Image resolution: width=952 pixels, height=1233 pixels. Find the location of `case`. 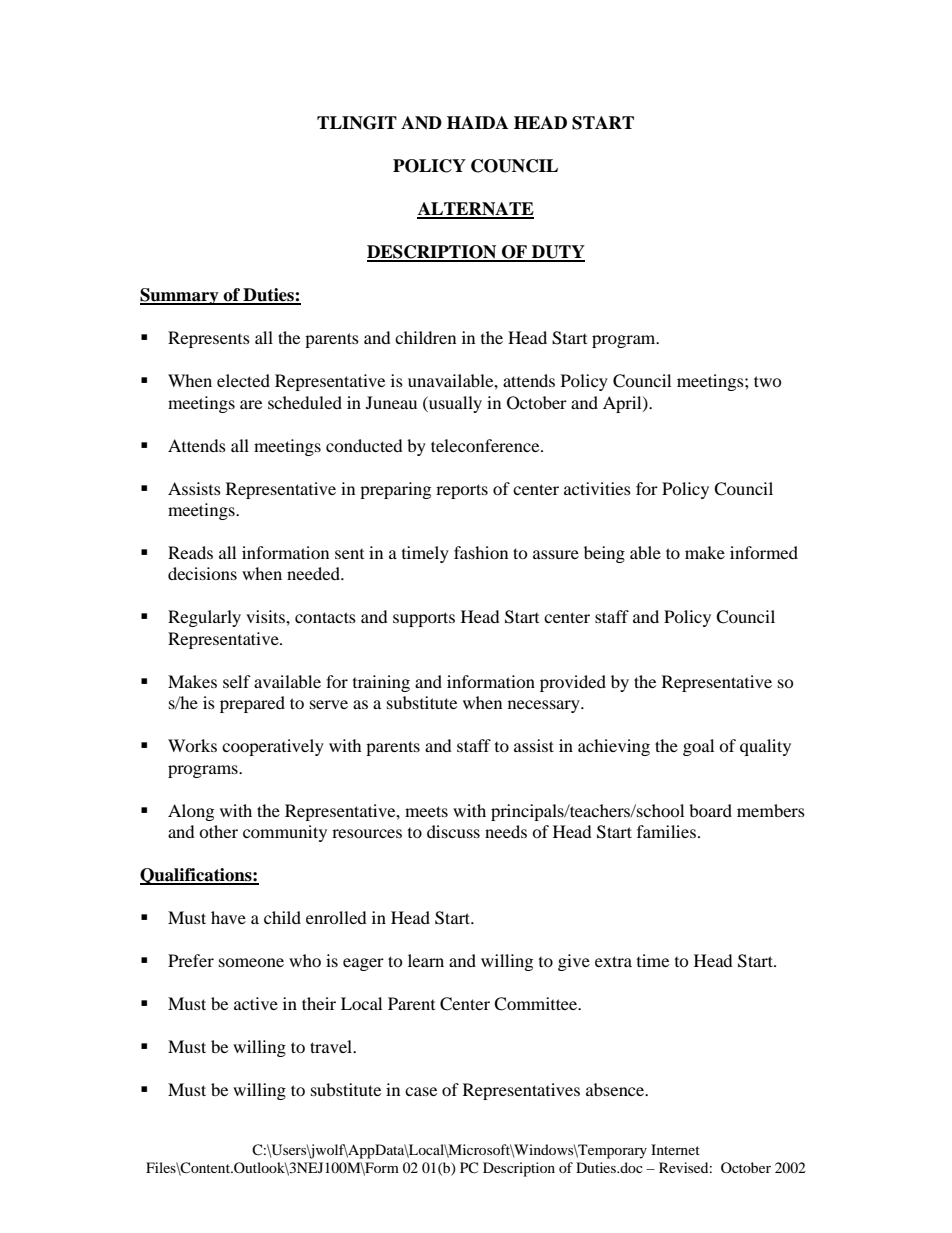

case is located at coordinates (421, 1091).
